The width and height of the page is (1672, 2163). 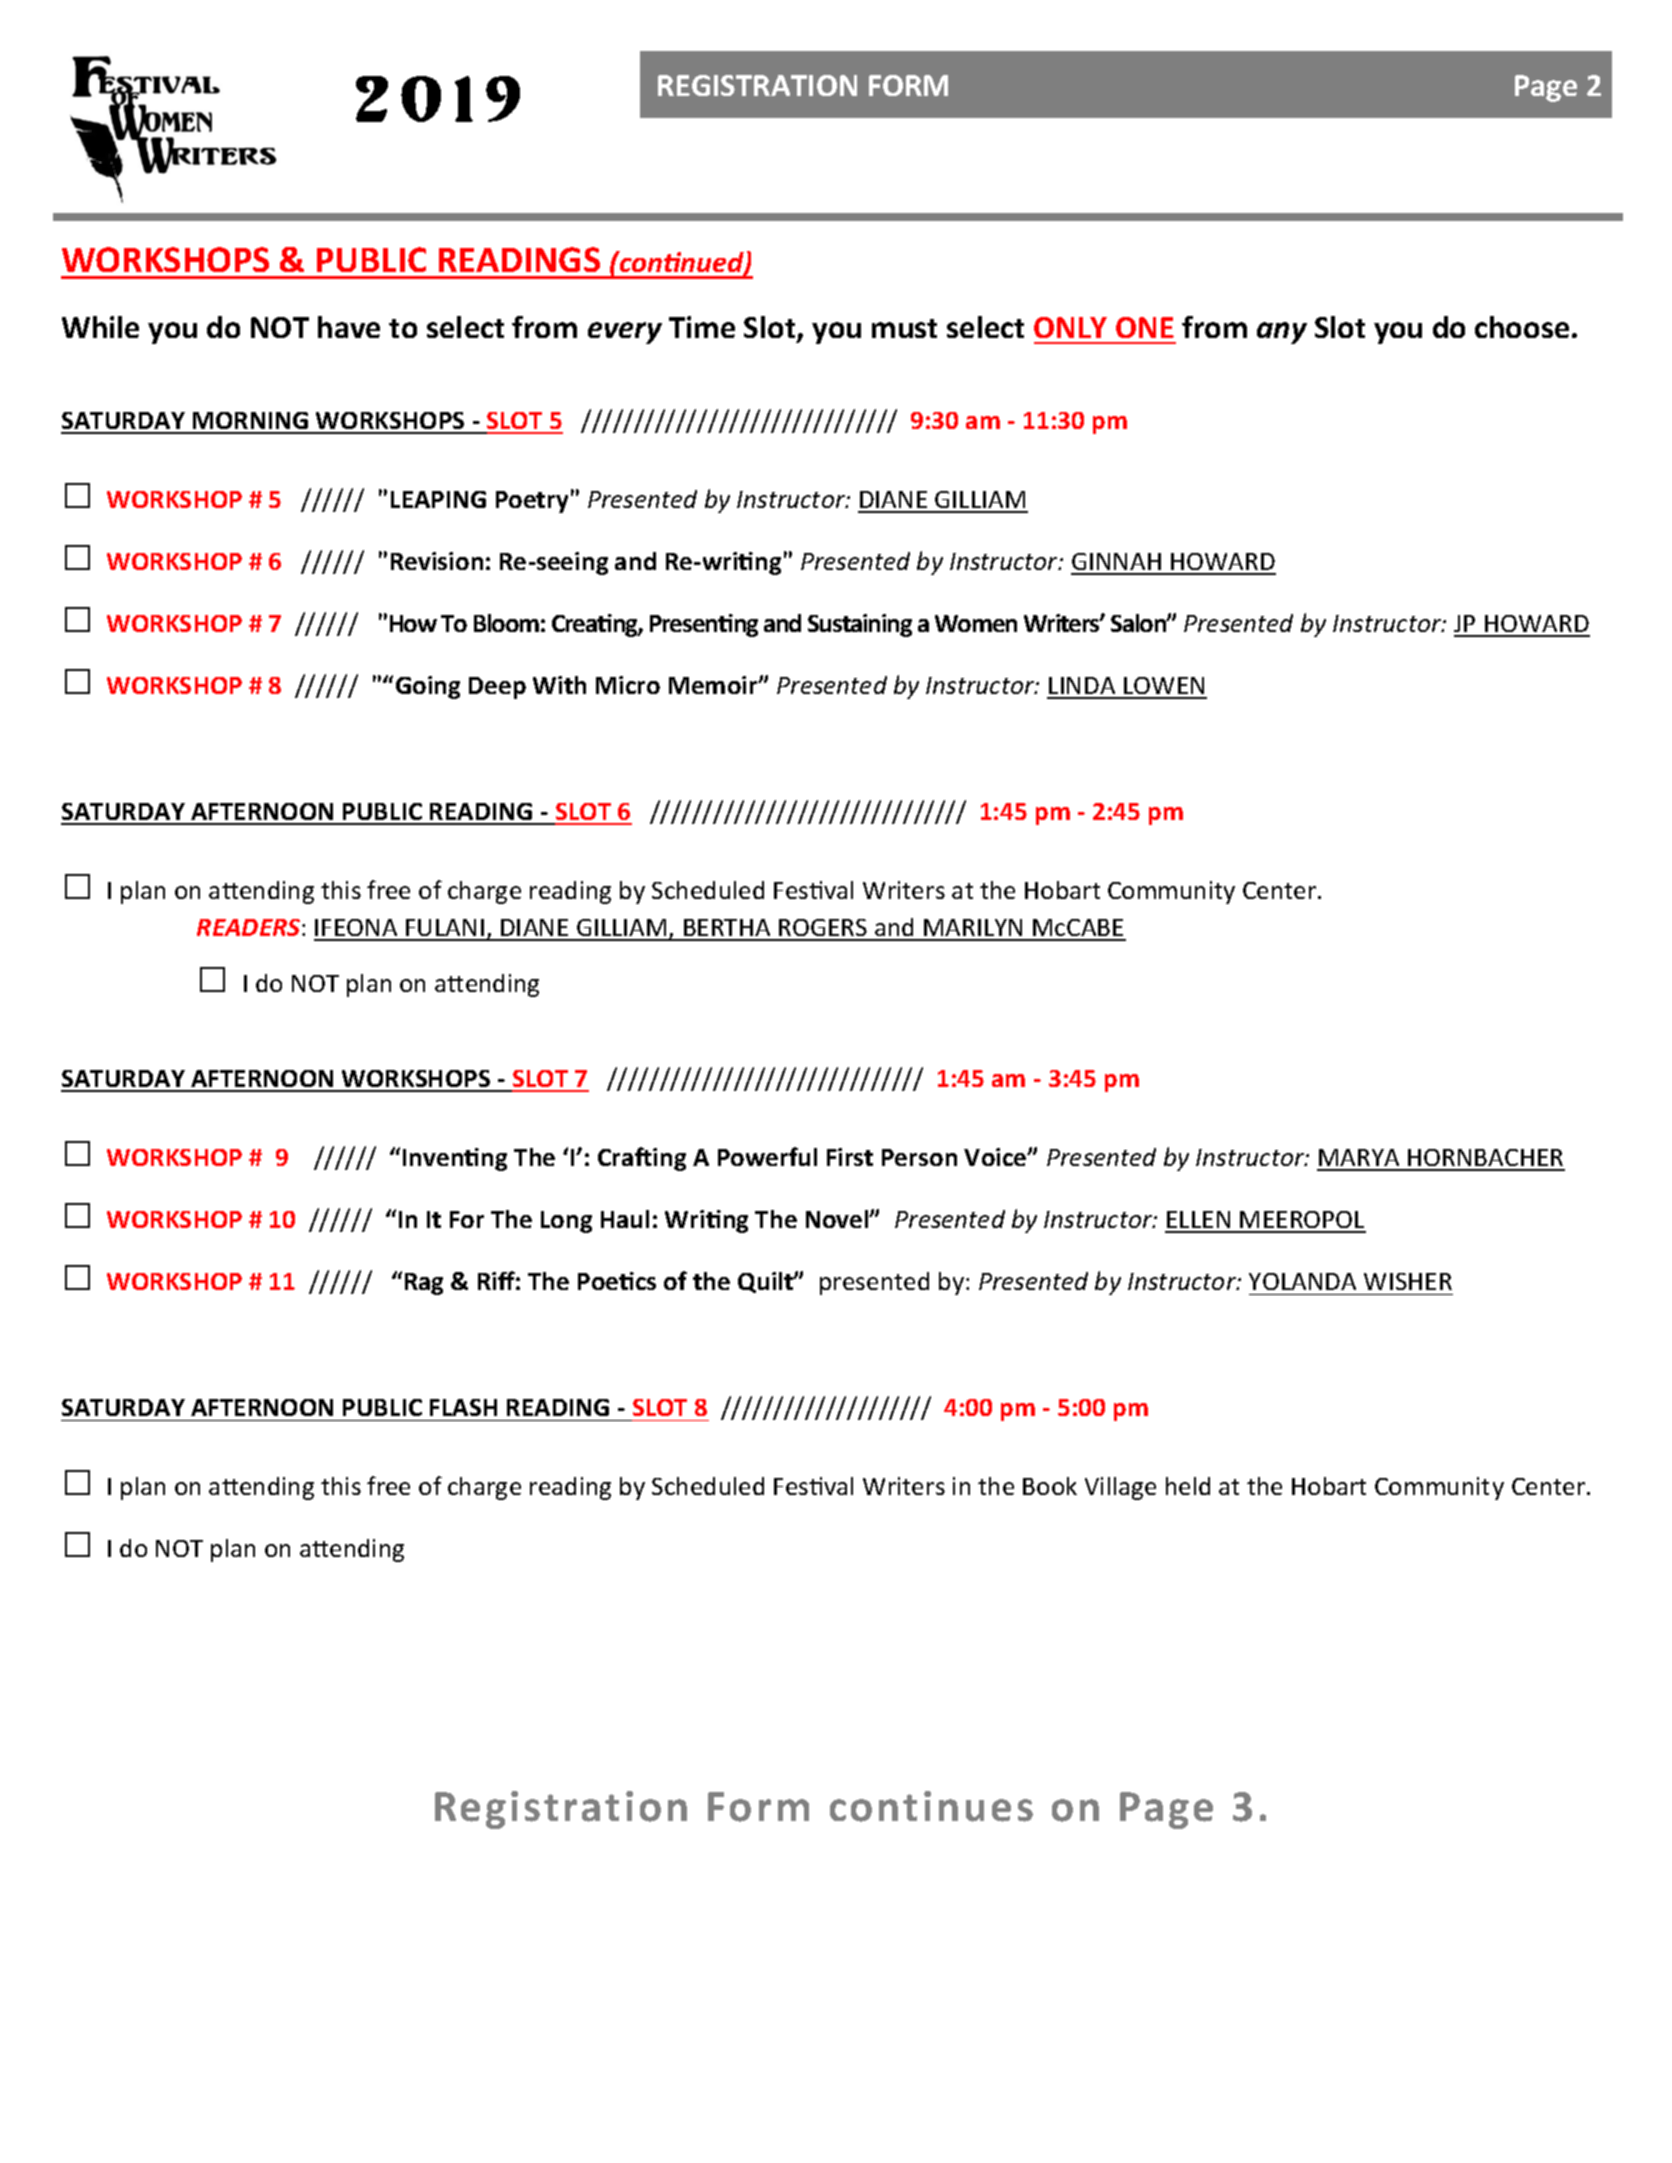 What do you see at coordinates (931, 1806) in the page?
I see `continues` at bounding box center [931, 1806].
